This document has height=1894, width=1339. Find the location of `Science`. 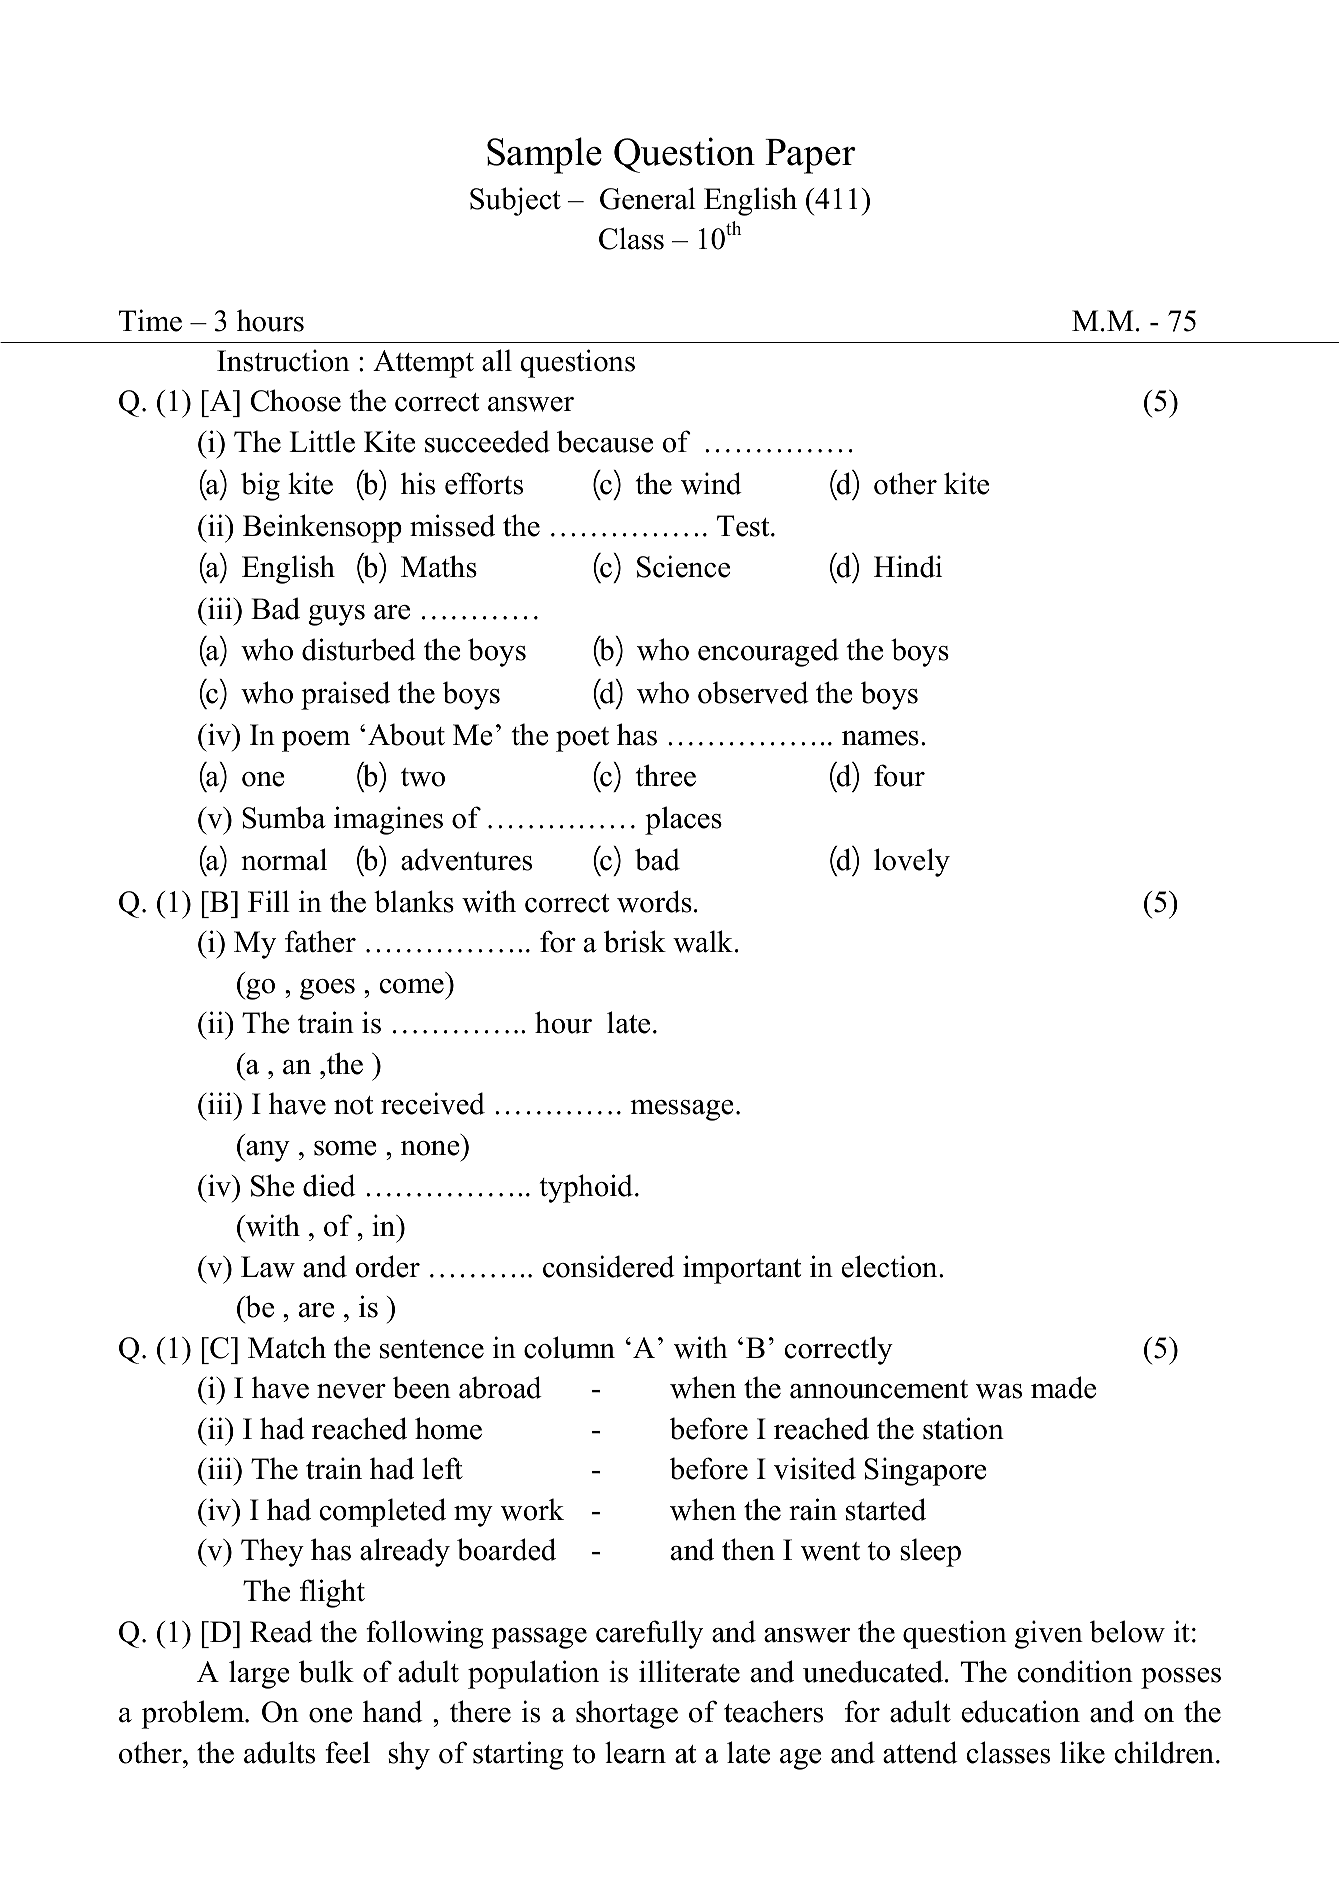

Science is located at coordinates (683, 566).
